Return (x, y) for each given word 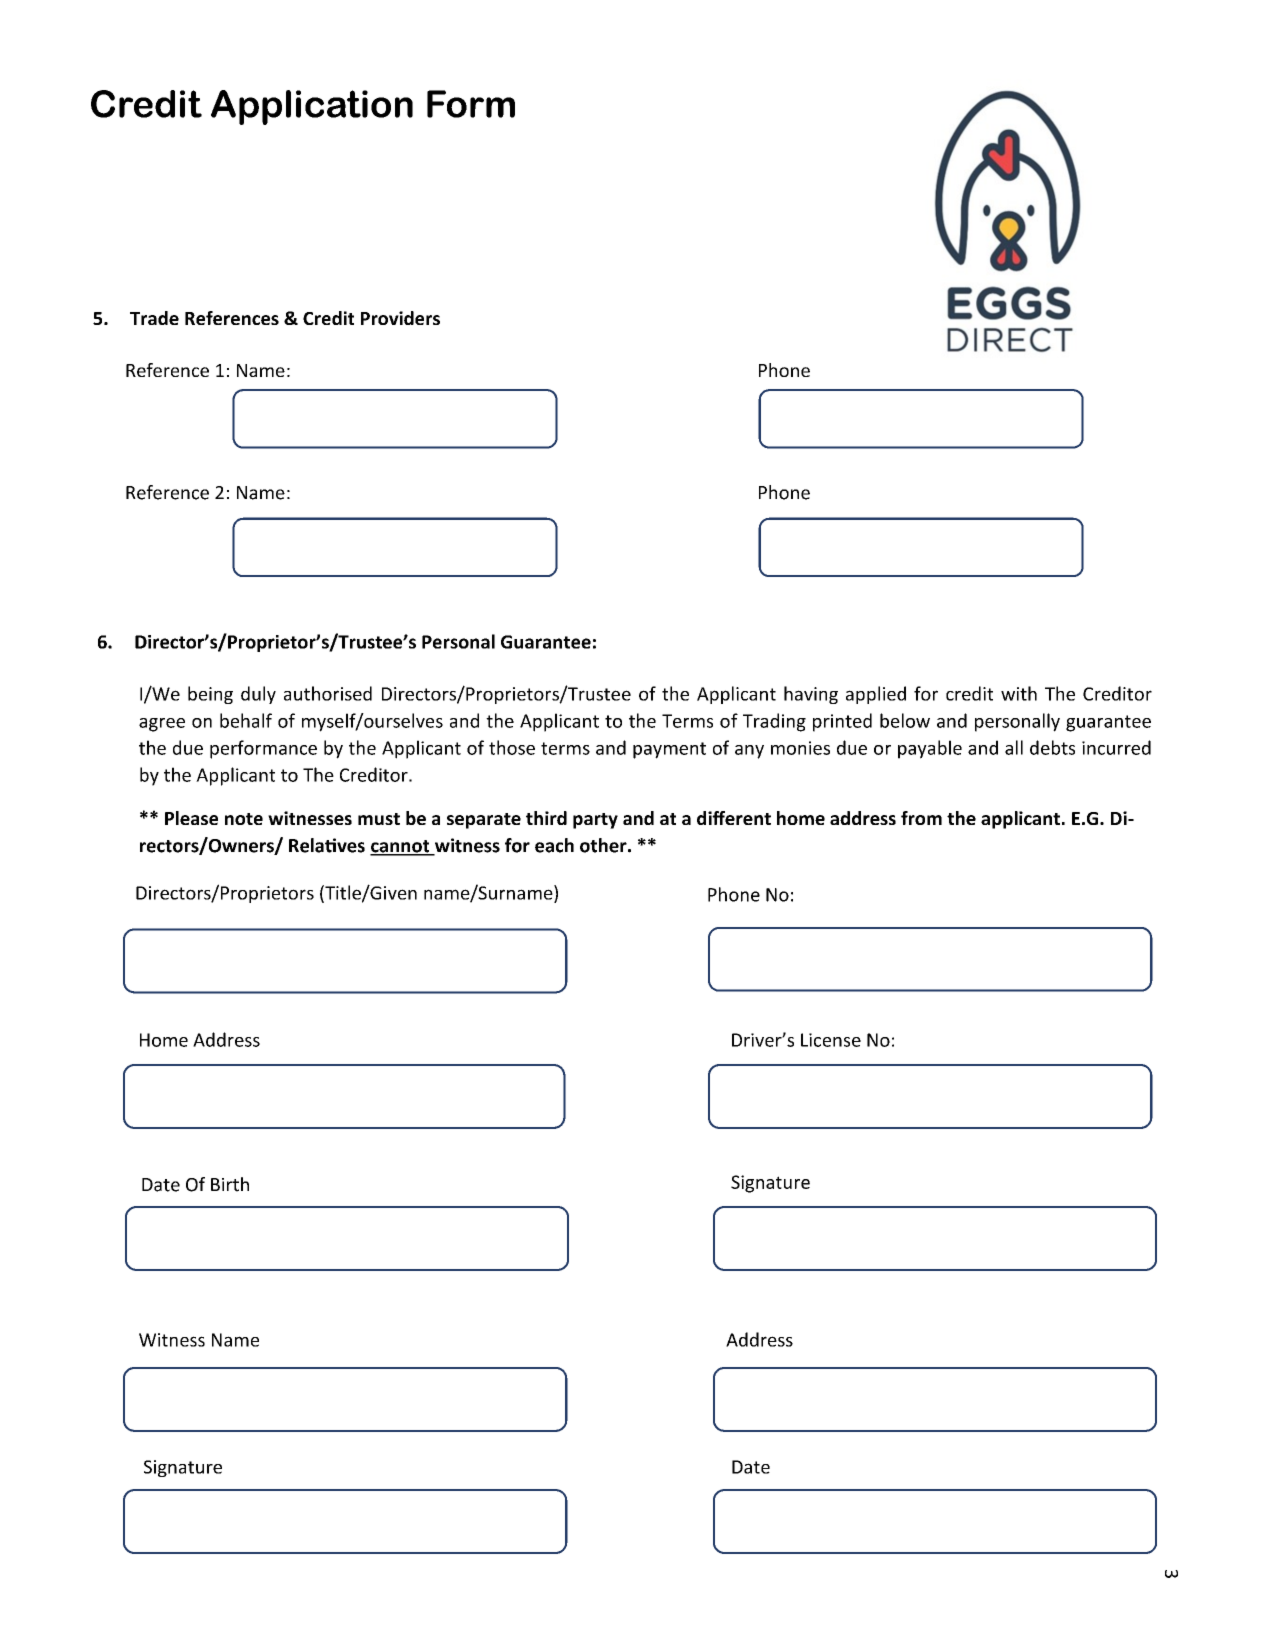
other (604, 845)
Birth (230, 1184)
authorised (328, 693)
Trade (154, 318)
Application (312, 107)
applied (876, 695)
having (811, 695)
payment (669, 750)
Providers (400, 318)
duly (258, 695)
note (244, 819)
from (921, 818)
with (1019, 693)
